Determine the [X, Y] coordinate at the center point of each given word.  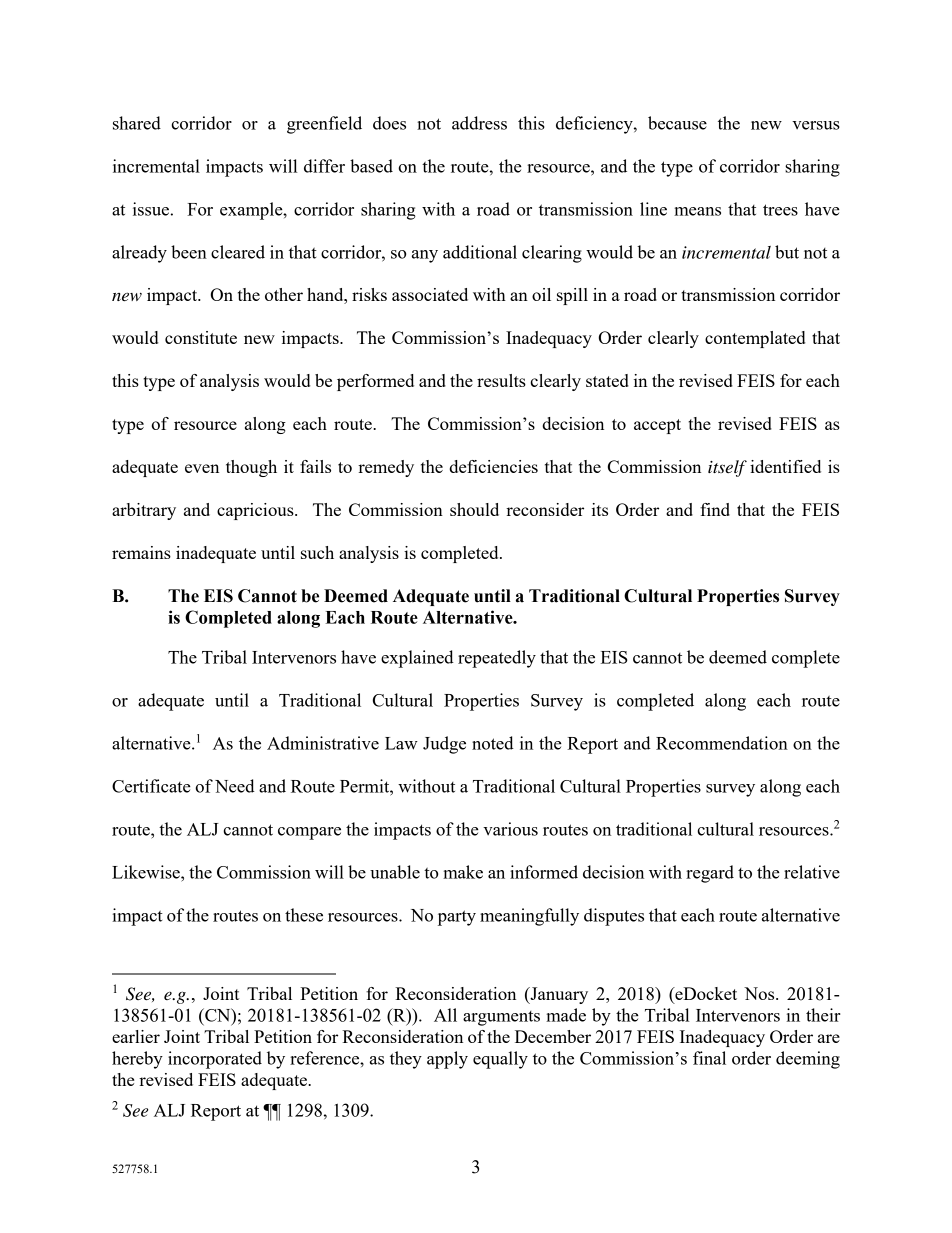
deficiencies [493, 466]
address [479, 123]
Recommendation [722, 743]
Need [235, 786]
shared [137, 123]
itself [727, 468]
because [677, 123]
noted [493, 743]
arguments [501, 1018]
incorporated [215, 1060]
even [202, 468]
